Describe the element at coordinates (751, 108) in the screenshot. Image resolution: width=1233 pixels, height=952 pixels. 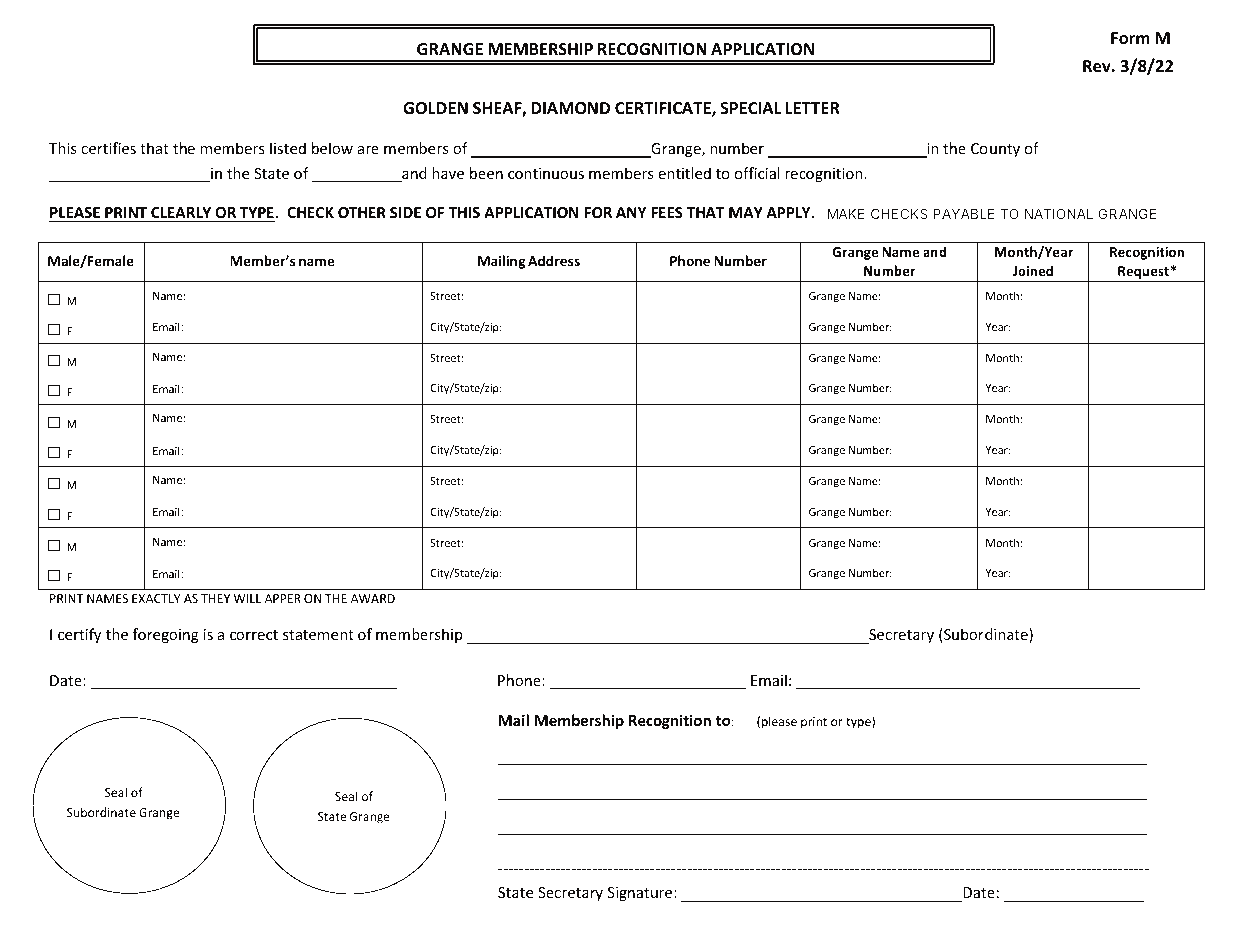
I see `SPECIAL` at that location.
